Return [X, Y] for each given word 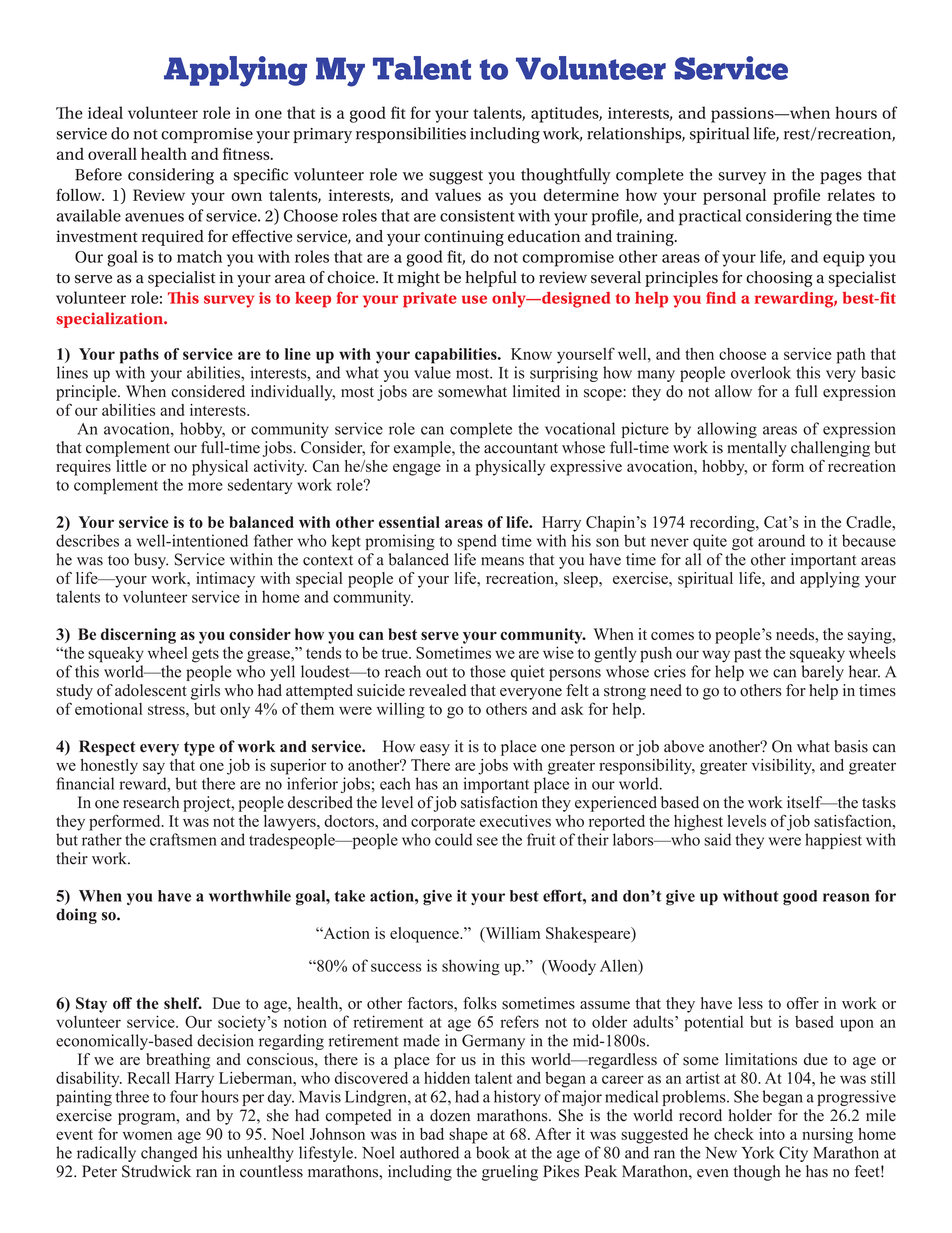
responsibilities [411, 135]
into [772, 1134]
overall [112, 153]
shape [468, 1136]
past [747, 656]
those [488, 671]
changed [169, 1154]
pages [841, 178]
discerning [138, 636]
